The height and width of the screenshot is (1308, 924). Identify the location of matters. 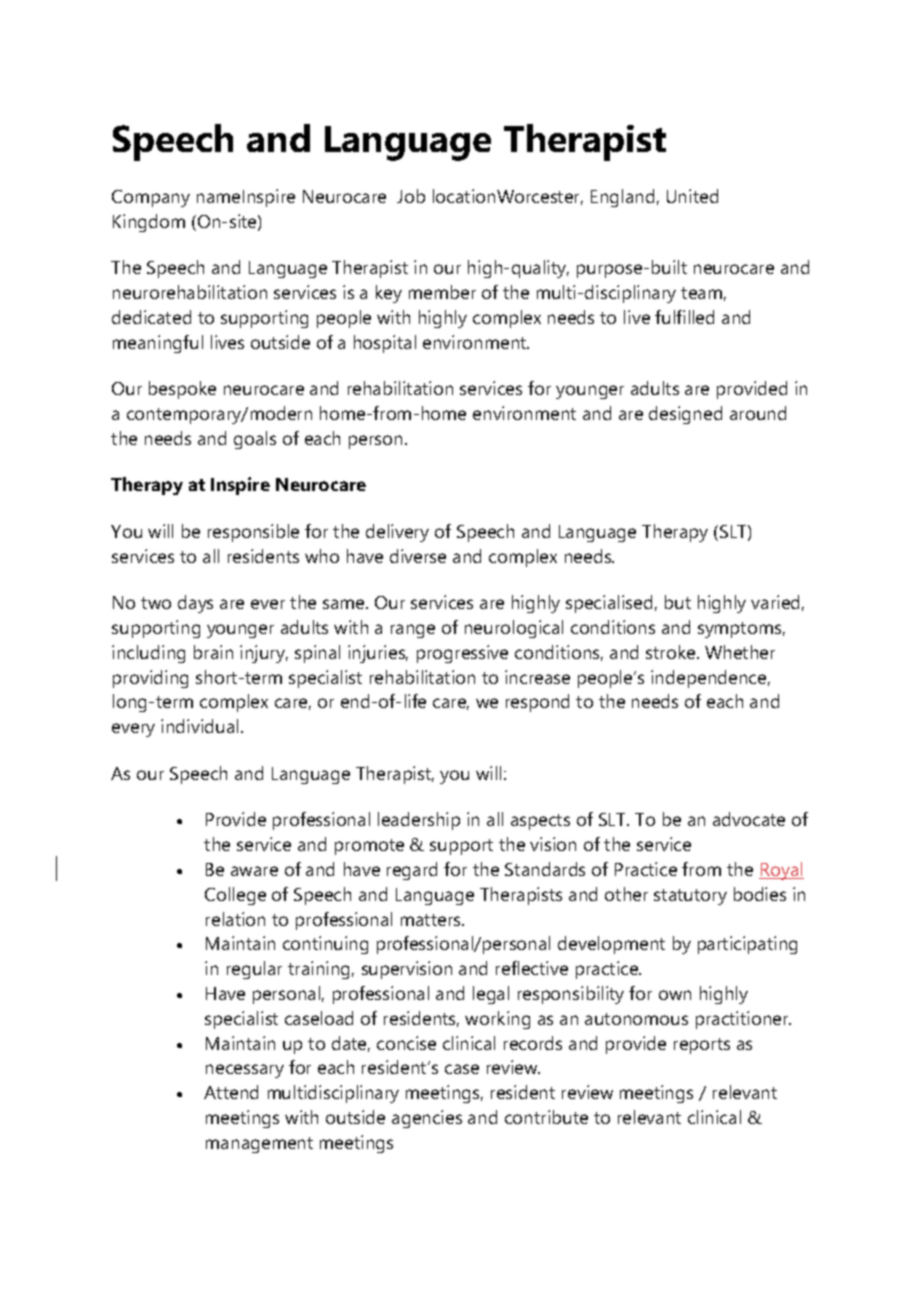
(432, 920).
